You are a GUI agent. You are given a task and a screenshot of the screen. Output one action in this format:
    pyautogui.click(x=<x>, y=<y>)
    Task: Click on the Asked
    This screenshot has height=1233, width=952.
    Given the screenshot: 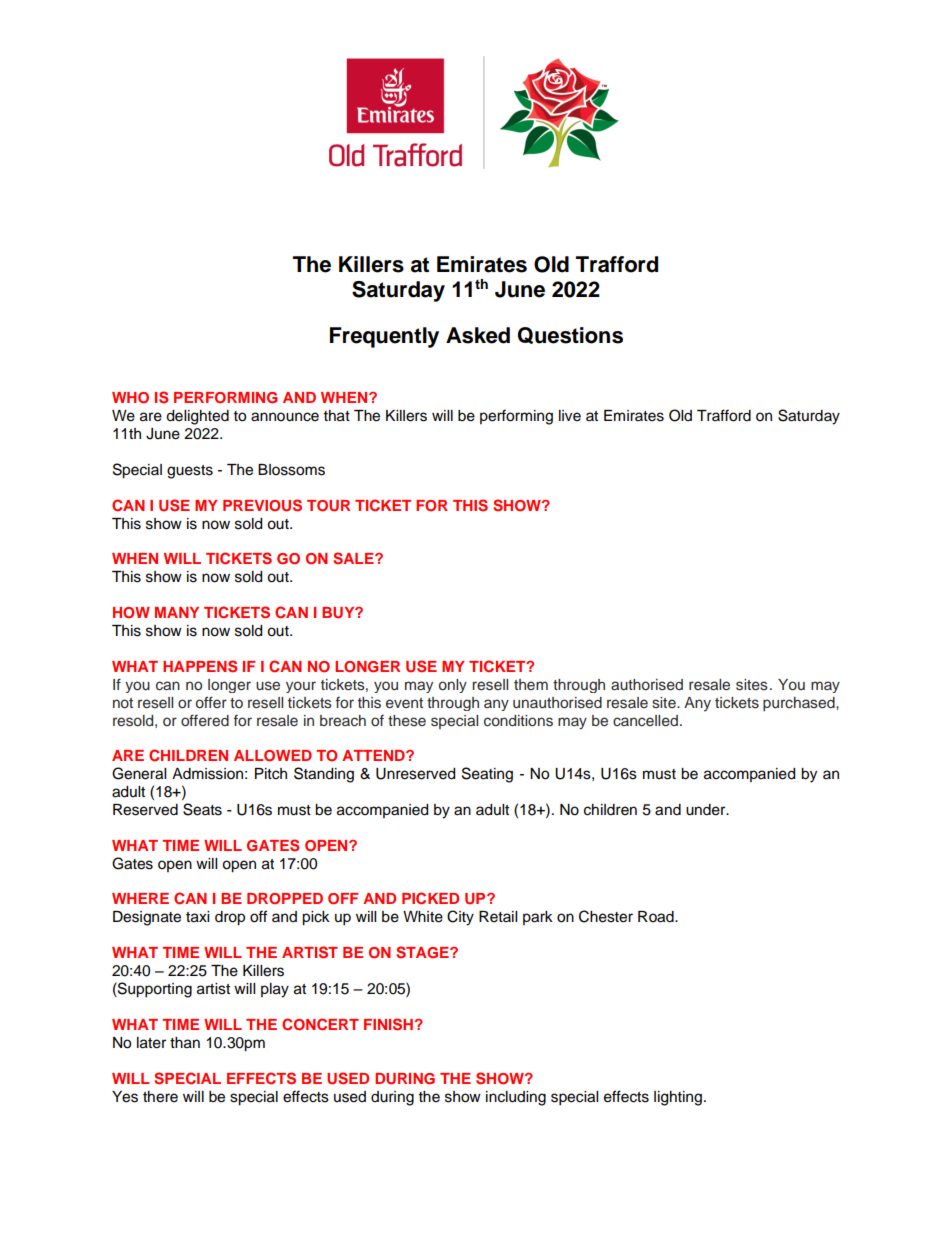 What is the action you would take?
    pyautogui.click(x=478, y=335)
